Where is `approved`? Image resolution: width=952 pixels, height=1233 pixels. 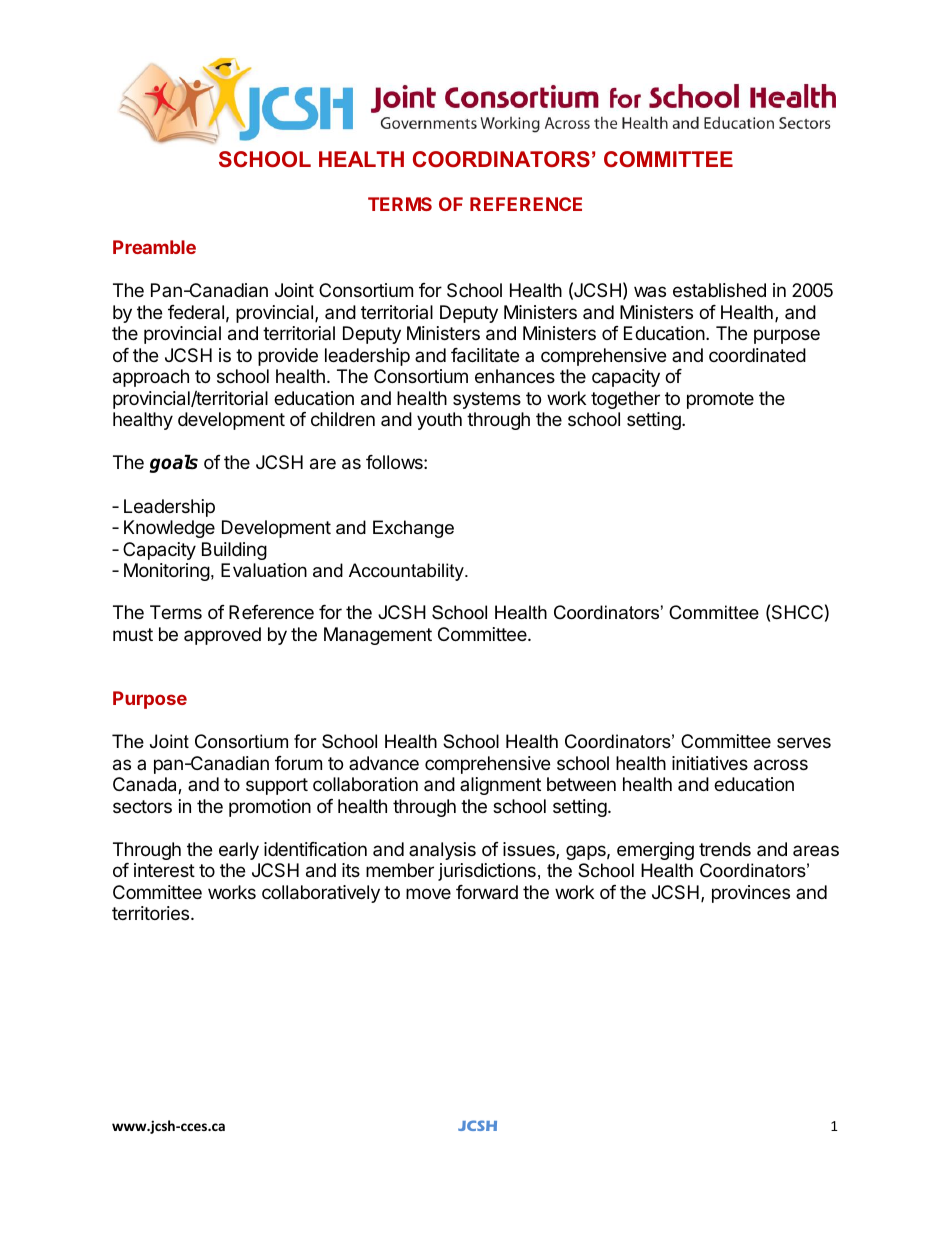
approved is located at coordinates (222, 636).
